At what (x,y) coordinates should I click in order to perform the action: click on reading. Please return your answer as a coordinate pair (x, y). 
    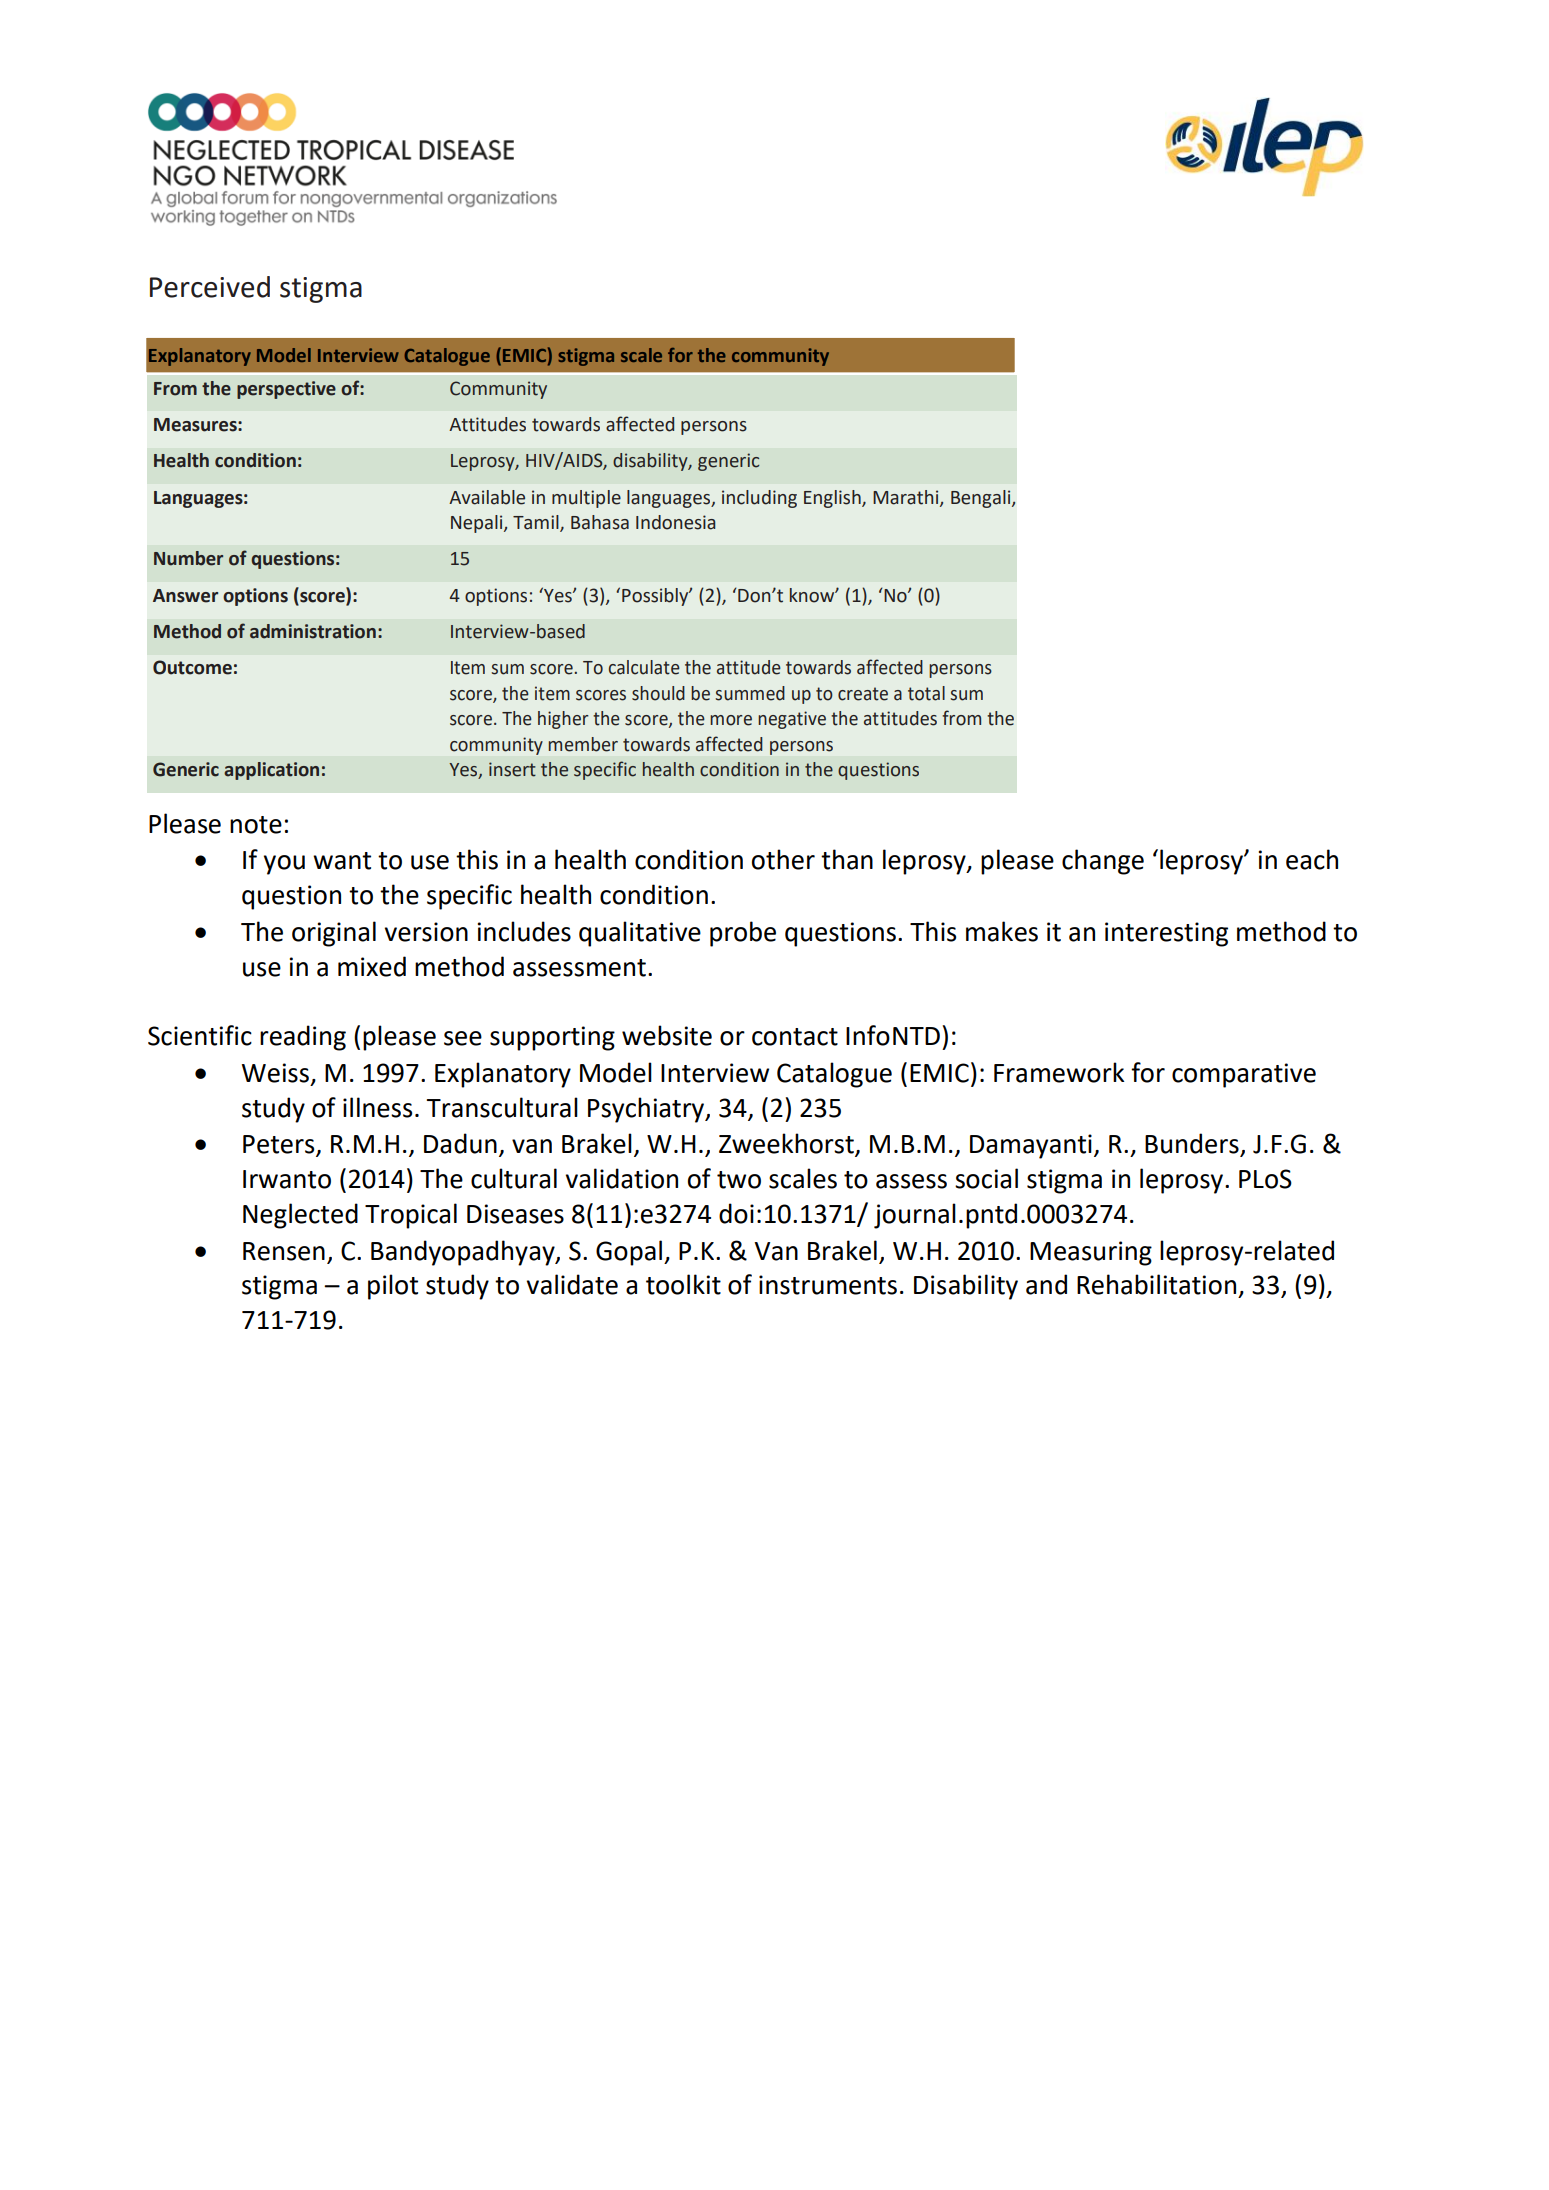
    Looking at the image, I should click on (303, 1038).
